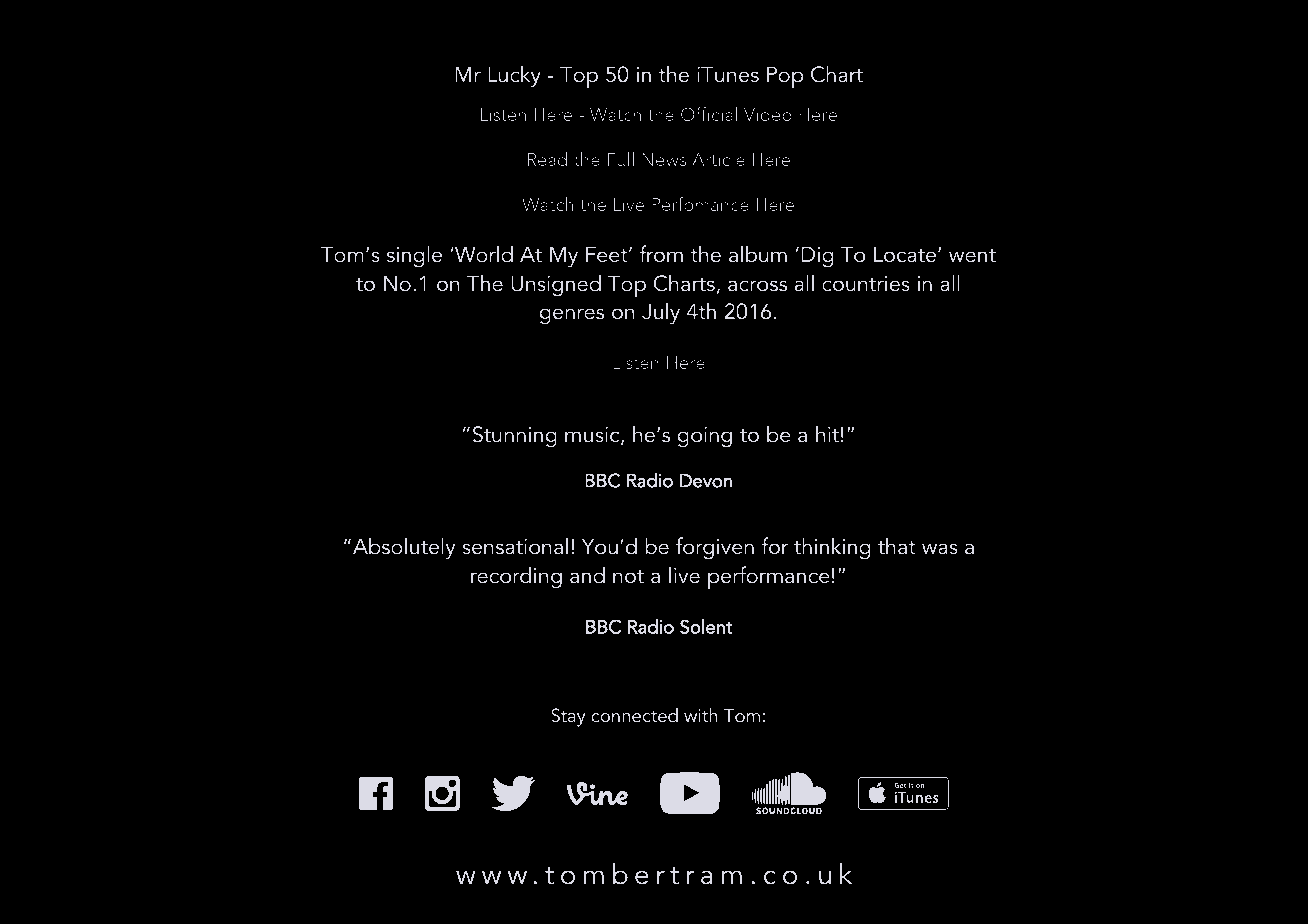  What do you see at coordinates (568, 717) in the screenshot?
I see `Stay` at bounding box center [568, 717].
